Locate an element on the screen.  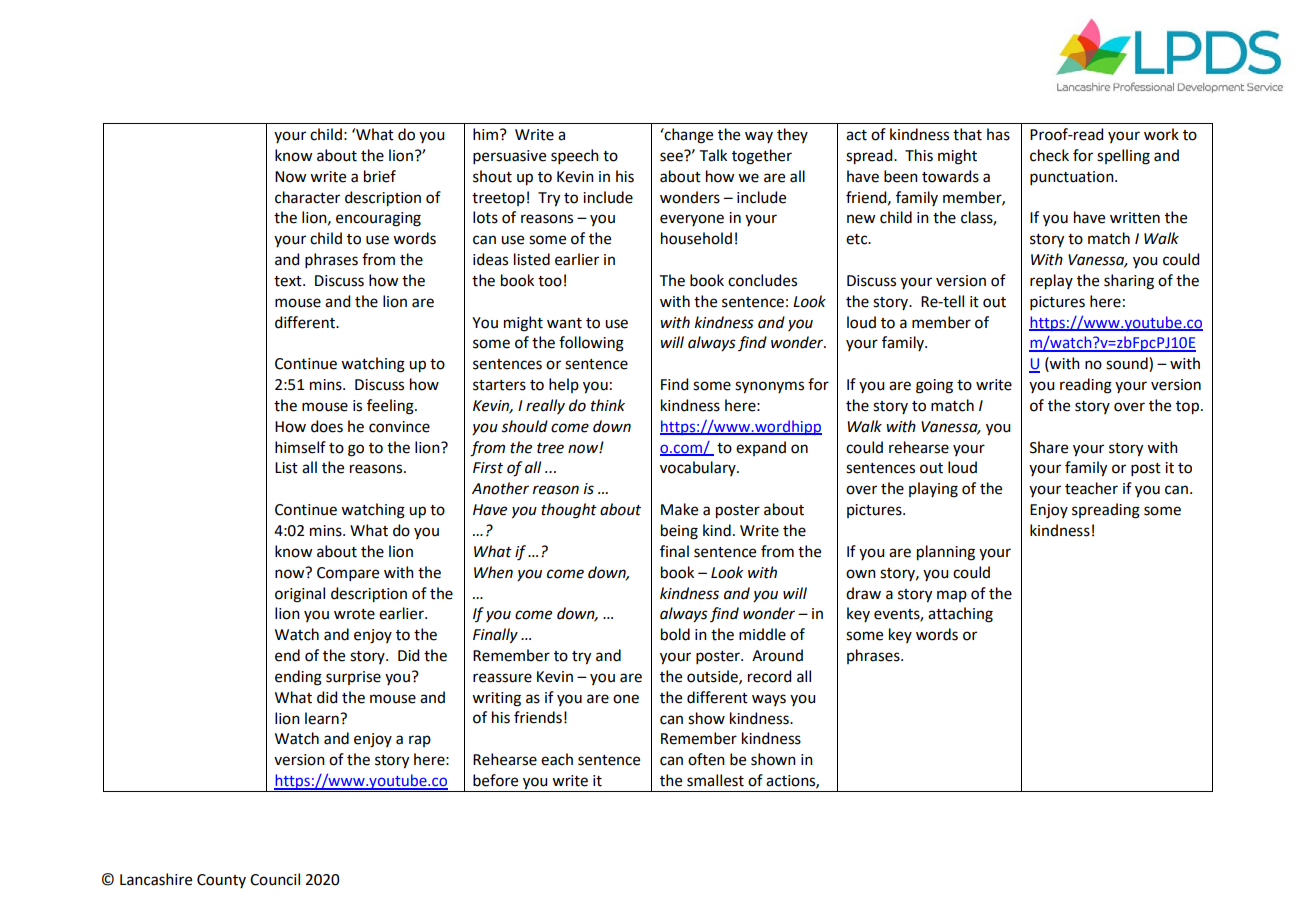
often is located at coordinates (706, 759).
